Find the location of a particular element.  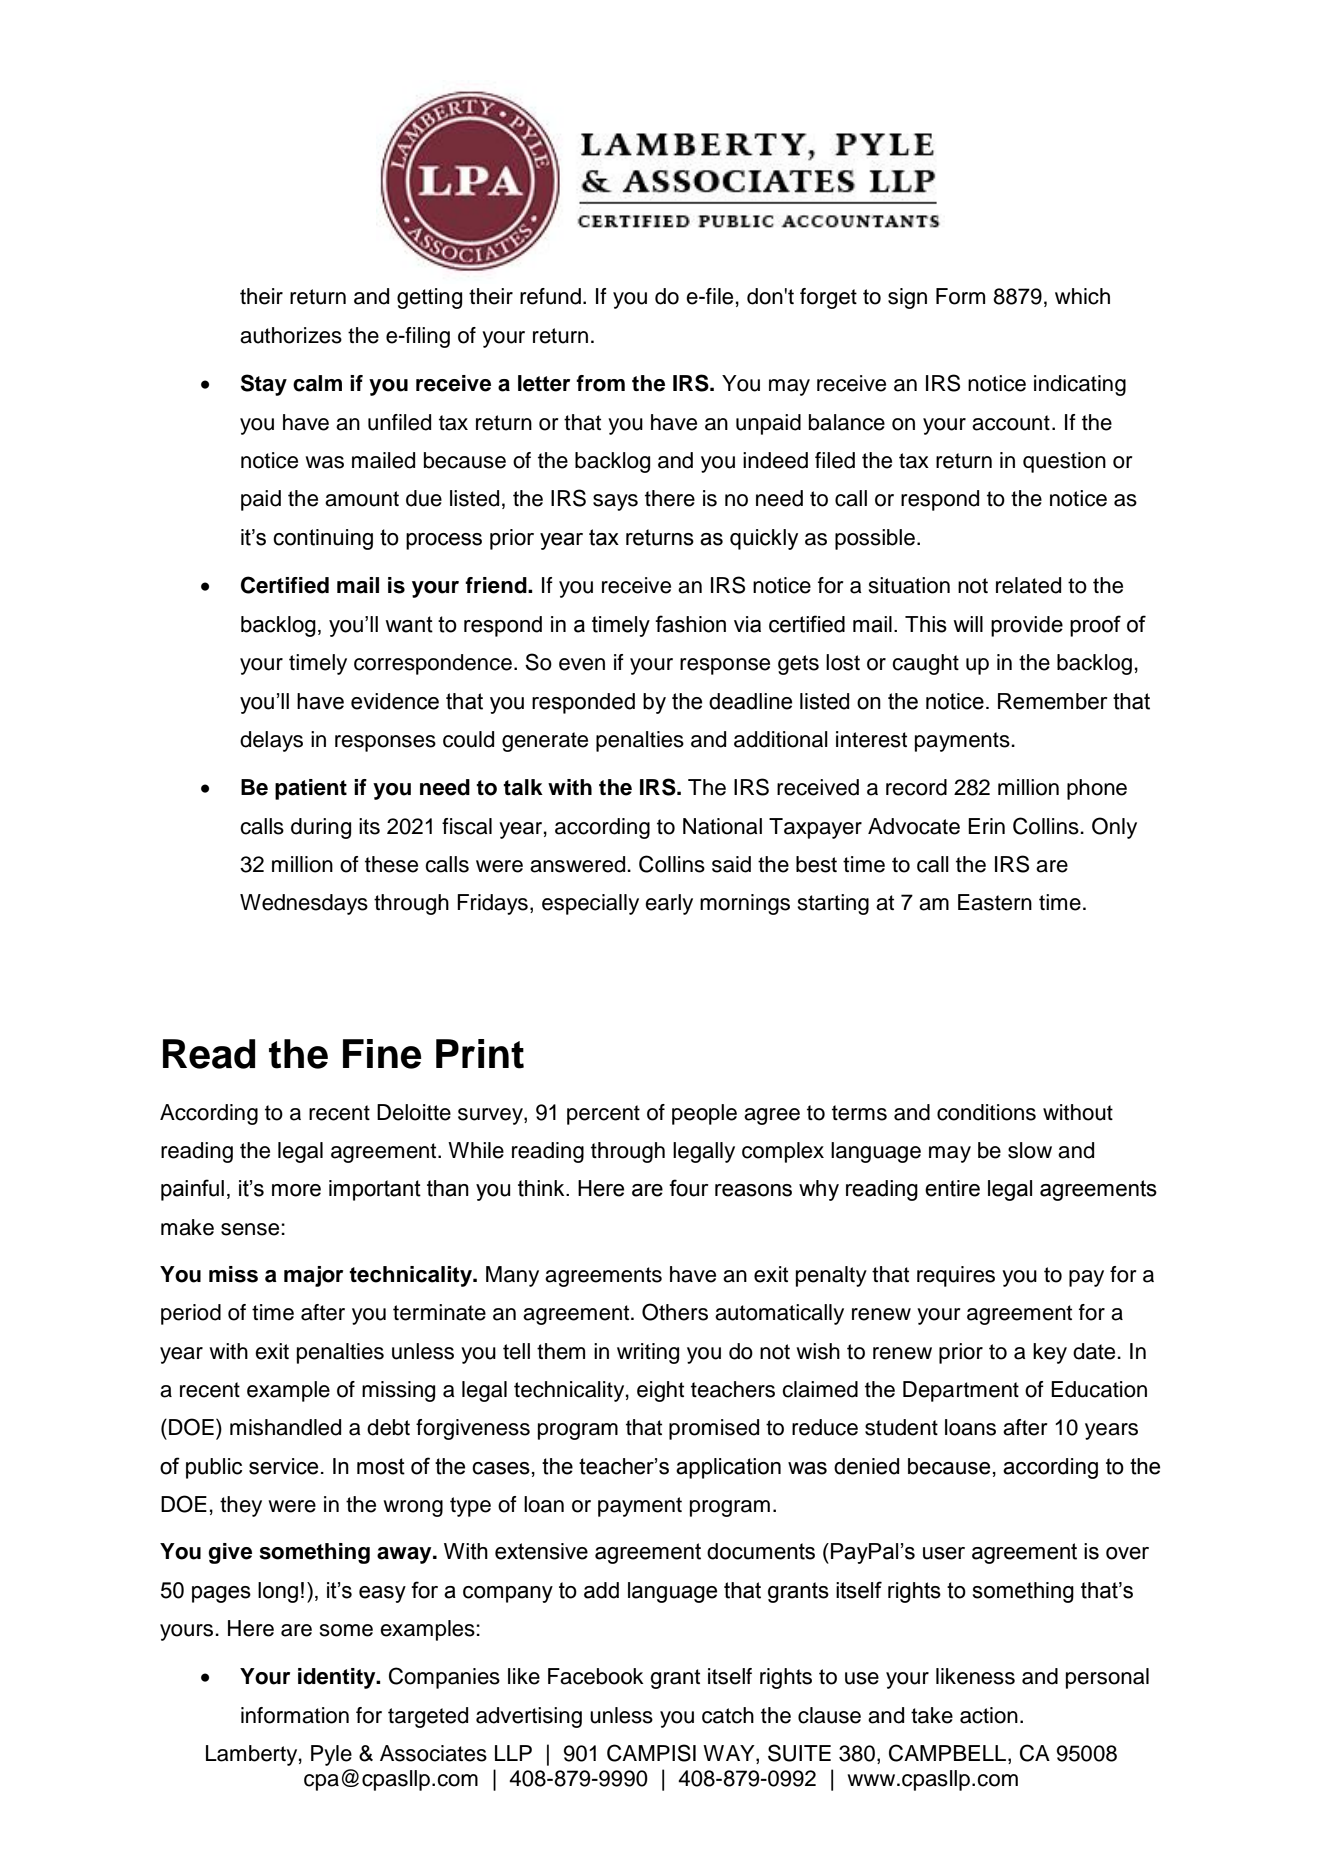

Department is located at coordinates (961, 1391).
